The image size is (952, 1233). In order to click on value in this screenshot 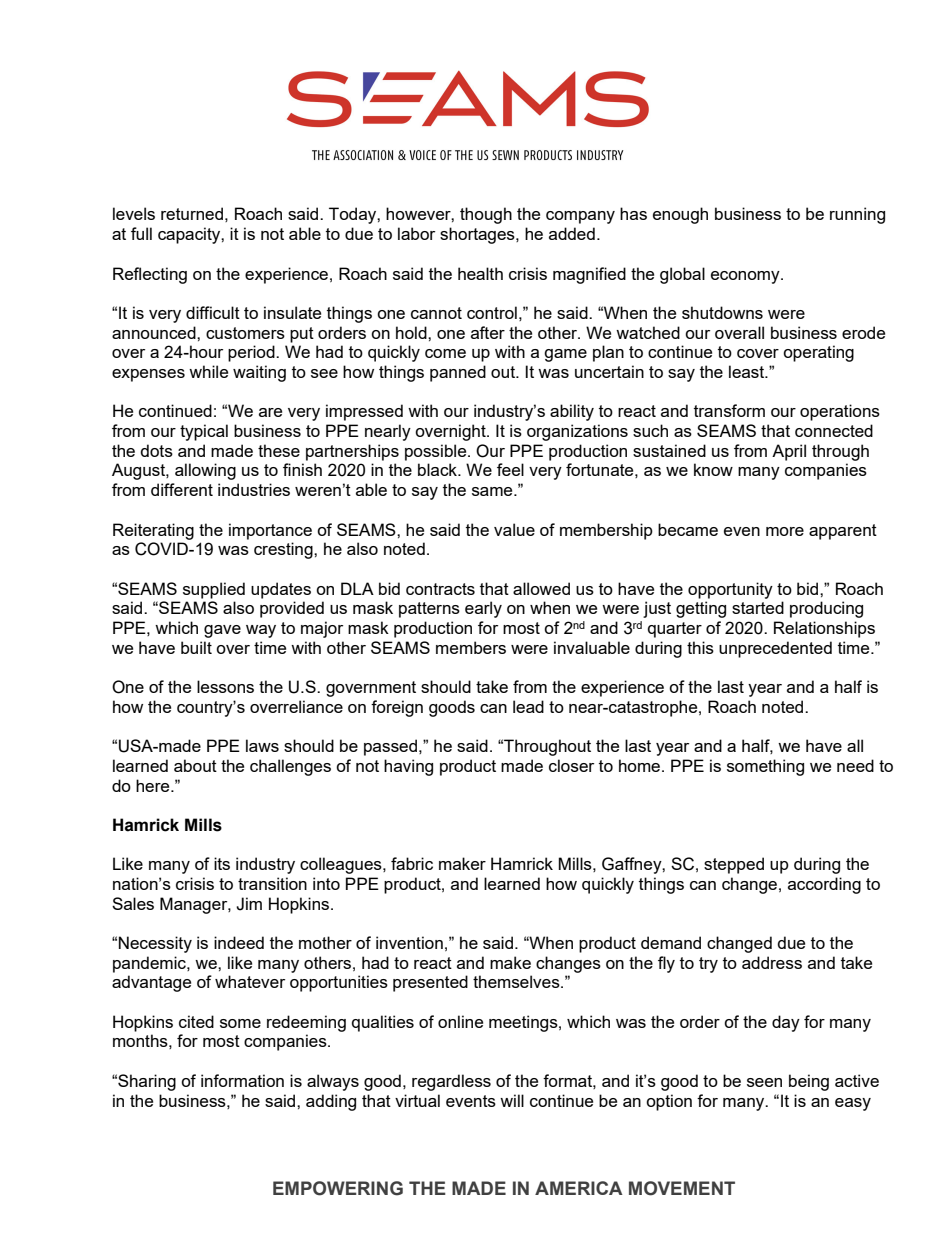, I will do `click(514, 529)`.
